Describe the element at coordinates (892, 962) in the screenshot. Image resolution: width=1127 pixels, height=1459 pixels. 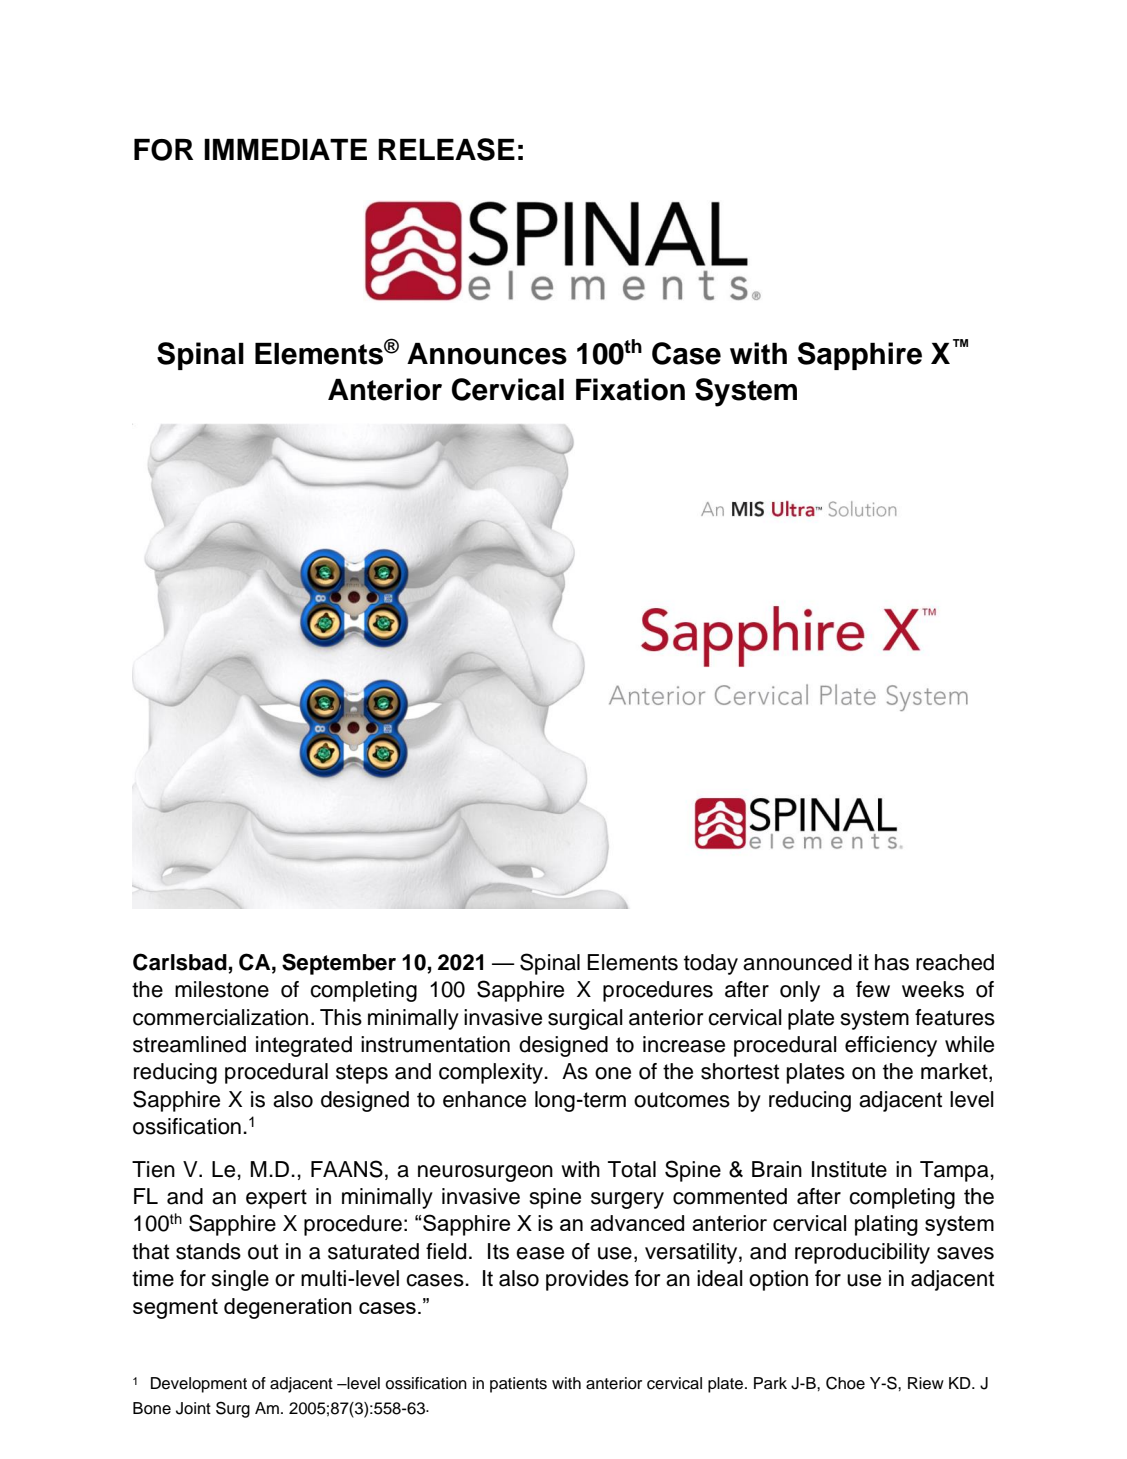
I see `has` at that location.
